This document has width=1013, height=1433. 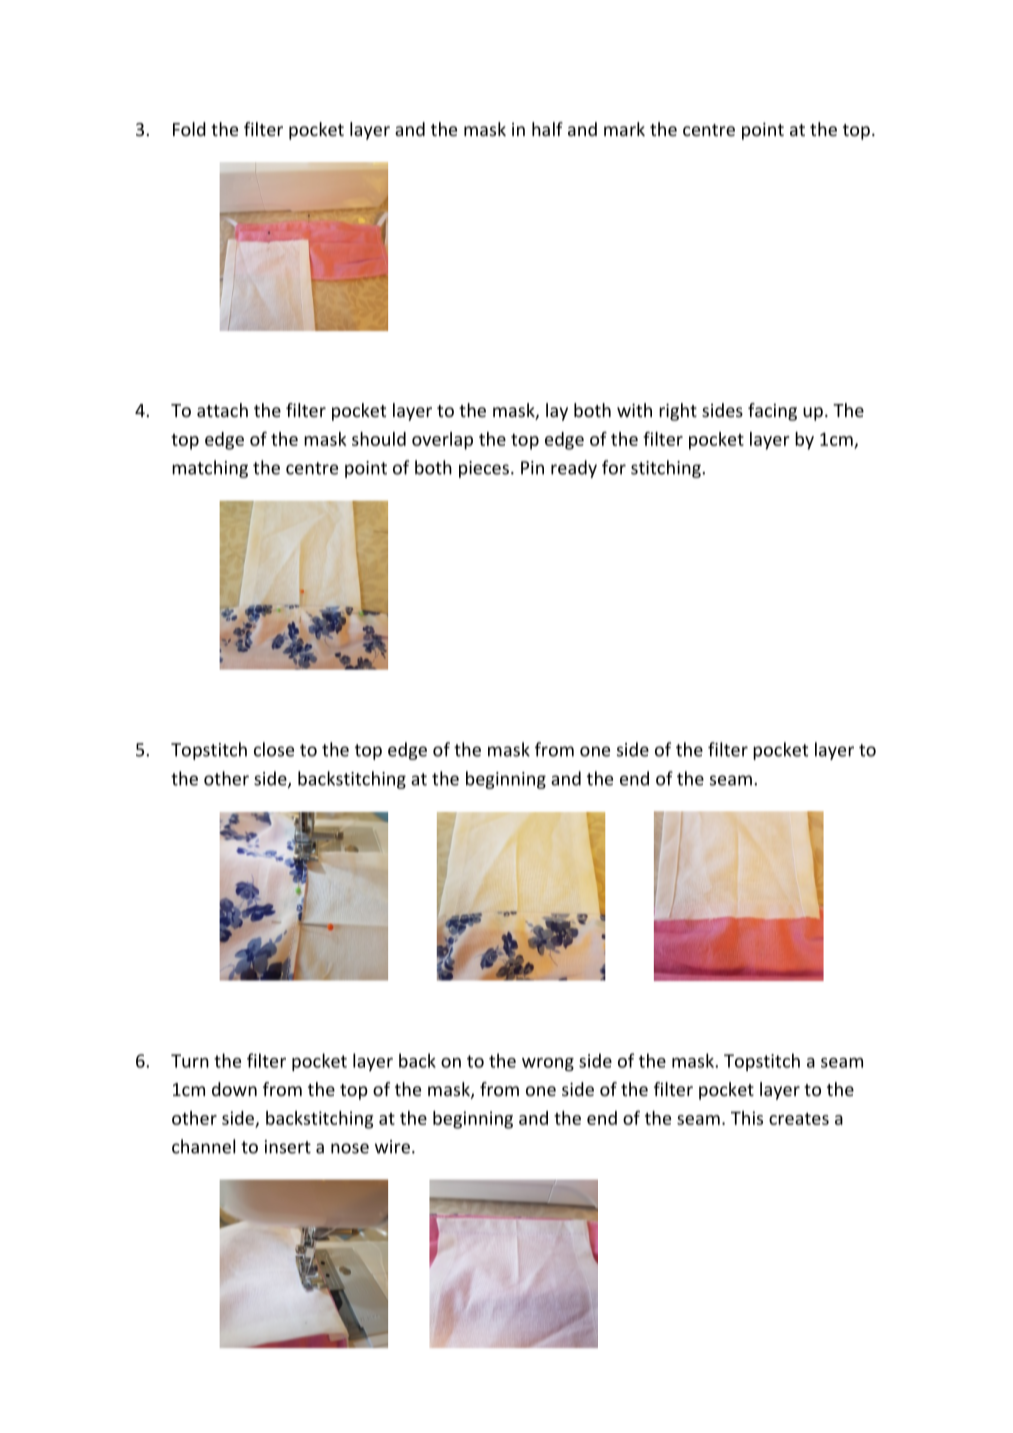 I want to click on This, so click(x=747, y=1118).
